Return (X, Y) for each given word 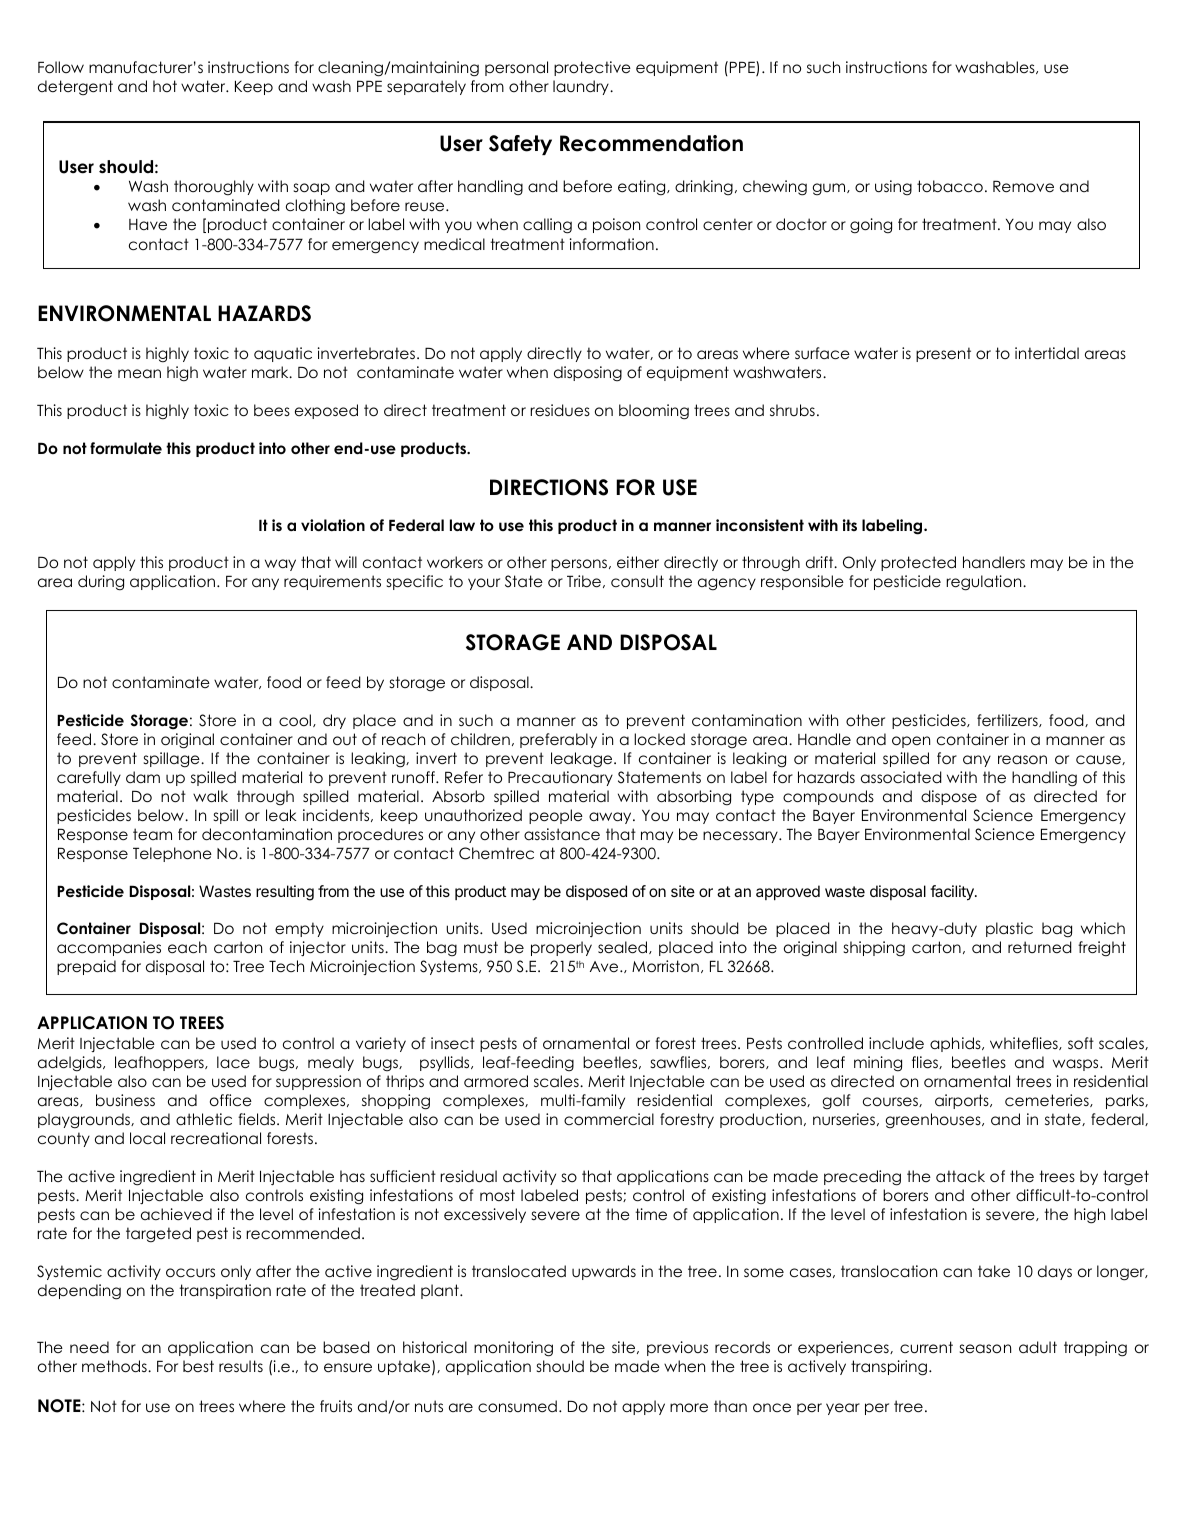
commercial (609, 1119)
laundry (582, 87)
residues (560, 410)
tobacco (950, 186)
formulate (126, 448)
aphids (956, 1044)
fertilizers (1008, 720)
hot (165, 86)
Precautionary (560, 778)
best (198, 1366)
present (943, 354)
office (231, 1100)
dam (143, 777)
